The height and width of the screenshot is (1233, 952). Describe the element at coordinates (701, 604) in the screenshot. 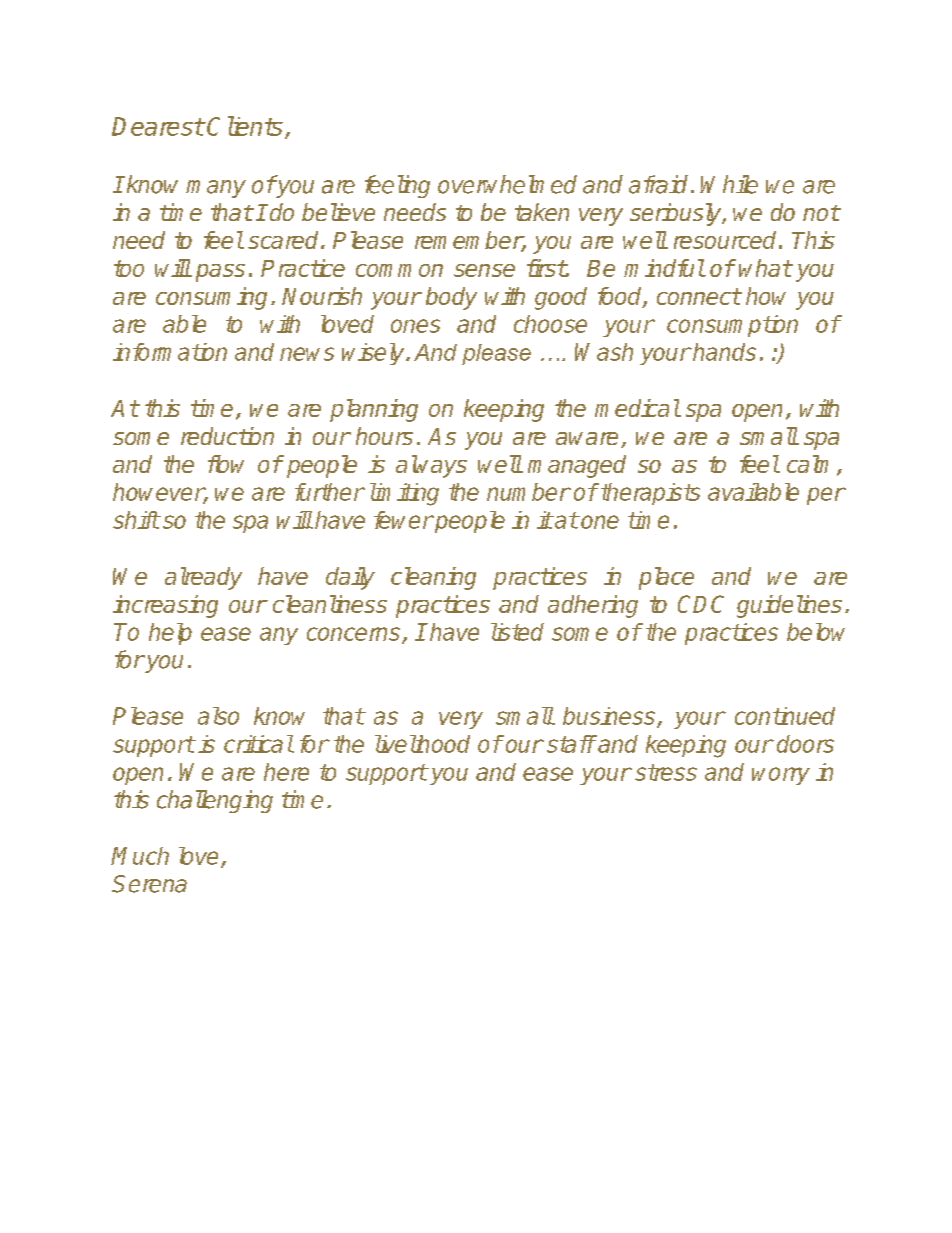

I see `CDC` at that location.
